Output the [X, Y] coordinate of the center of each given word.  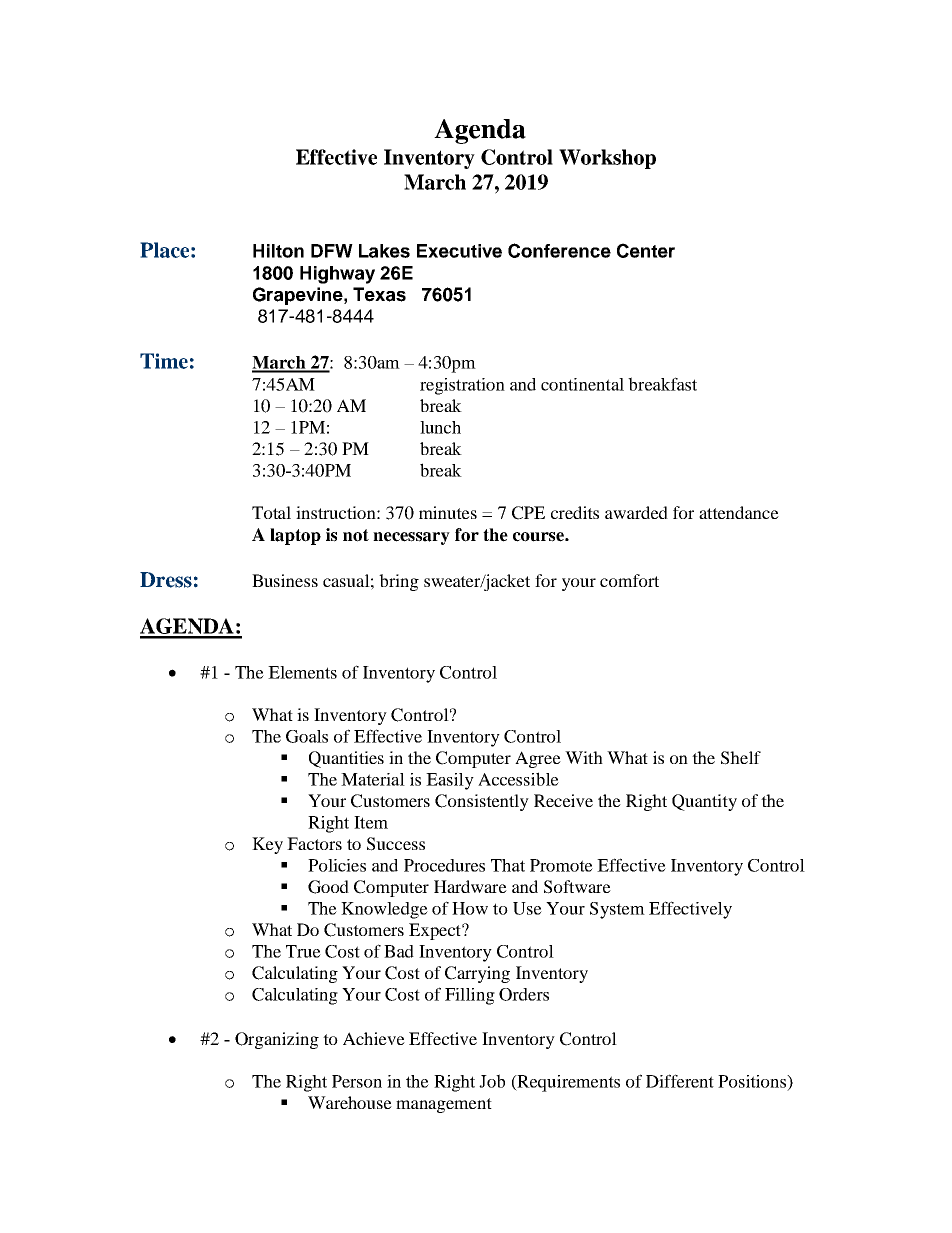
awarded [636, 512]
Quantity [704, 802]
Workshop [607, 159]
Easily [450, 781]
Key [267, 845]
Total [271, 512]
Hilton [278, 251]
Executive [459, 251]
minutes [448, 512]
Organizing [277, 1040]
